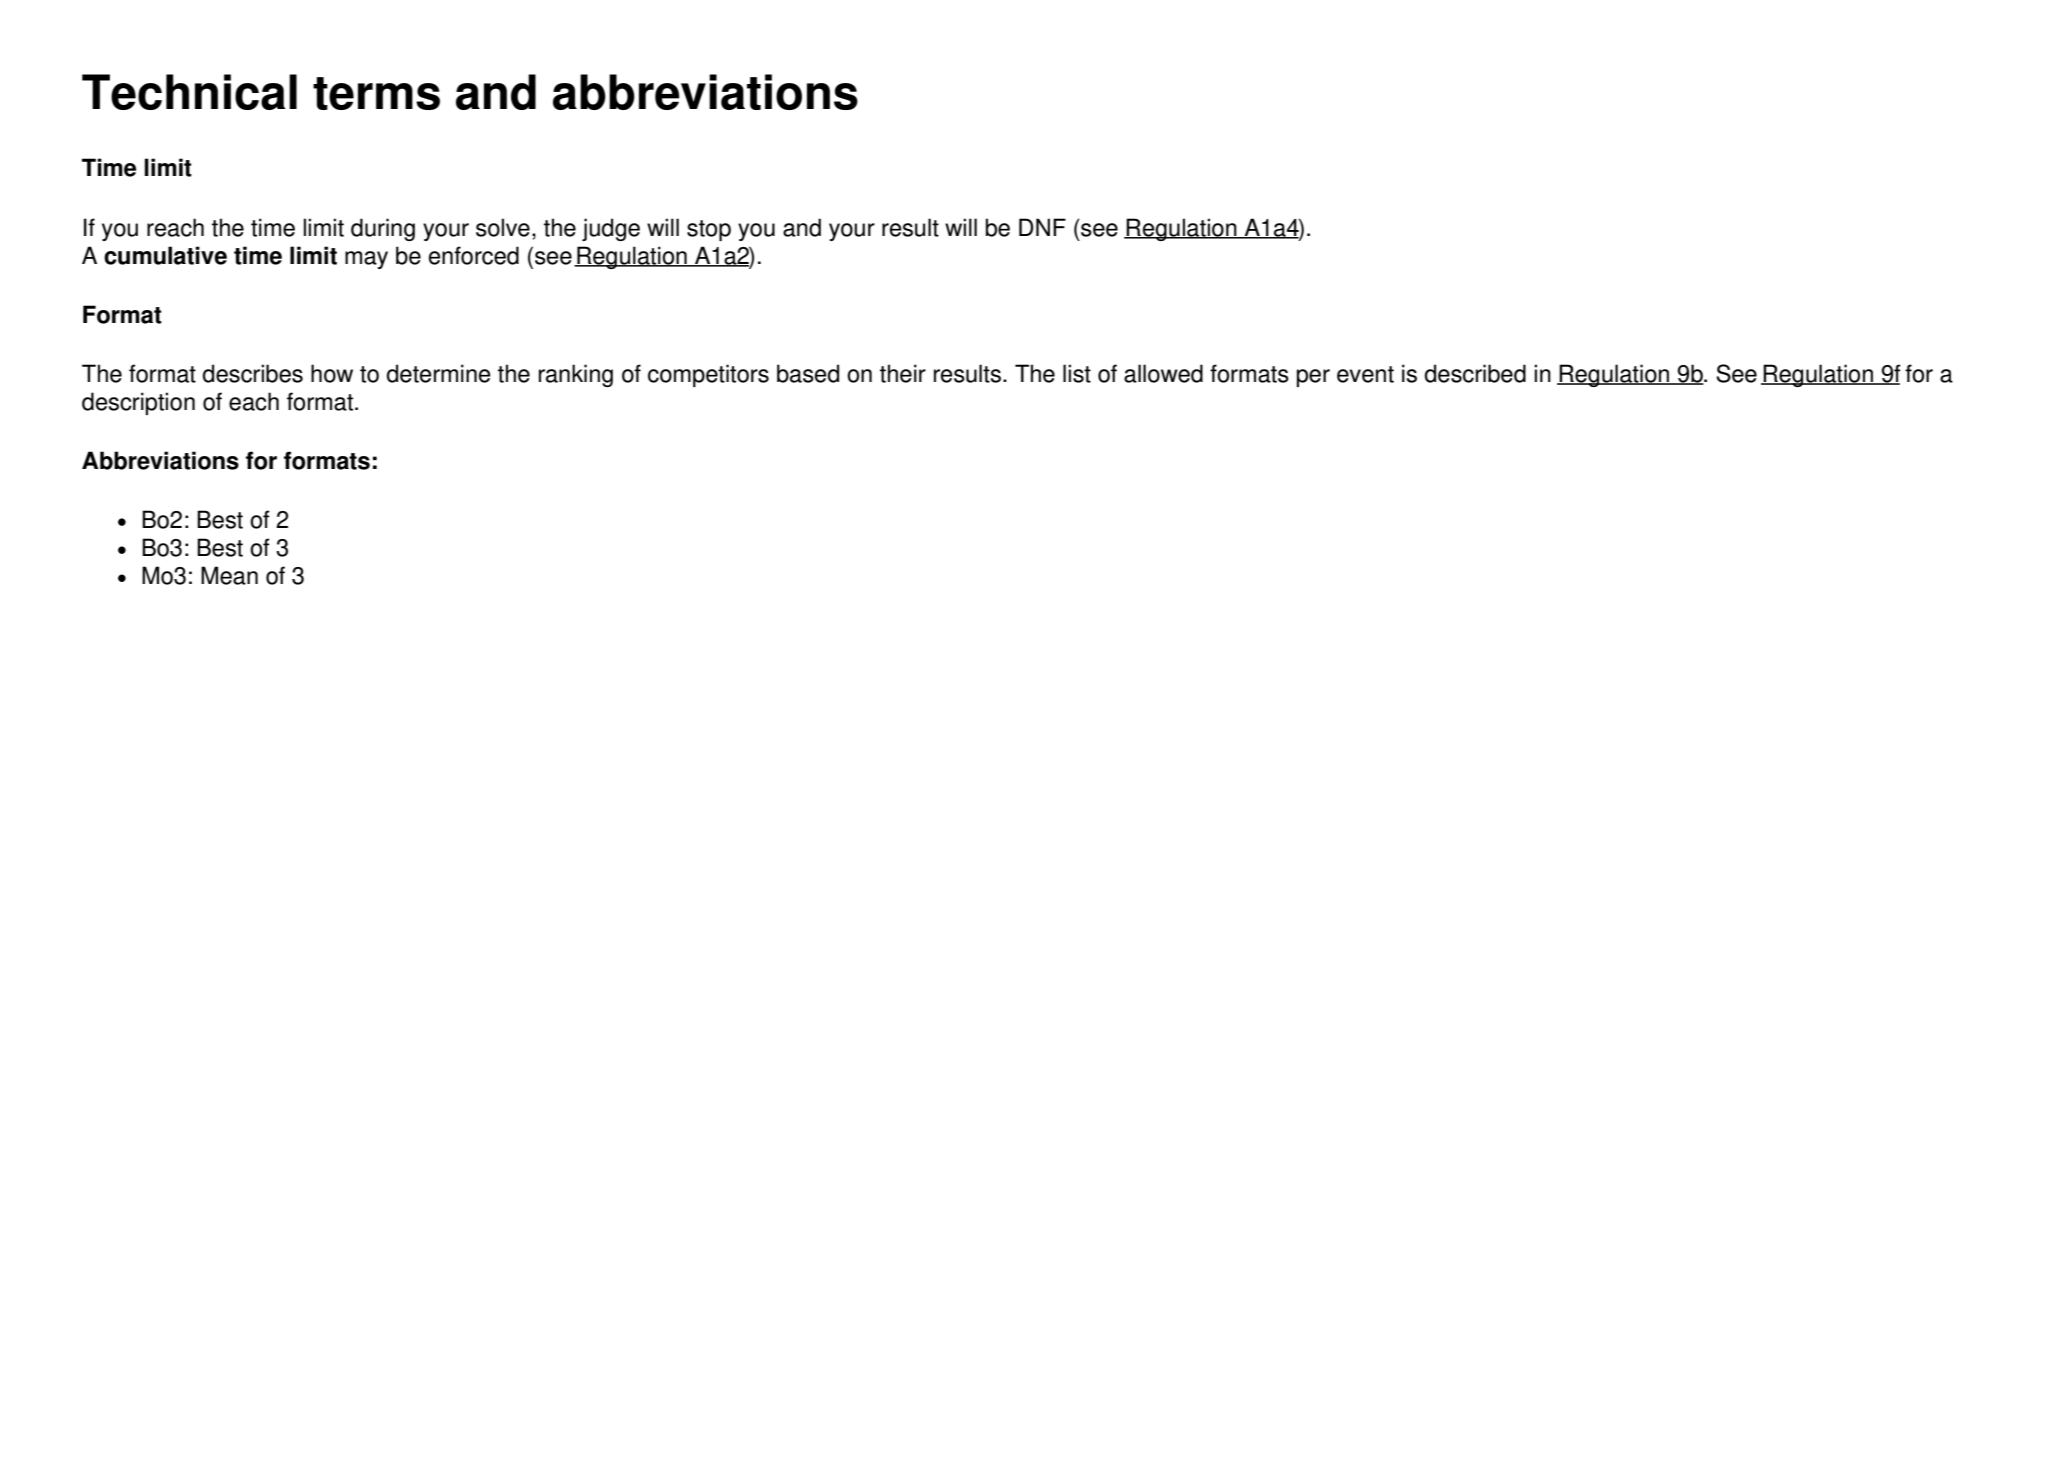 The width and height of the screenshot is (2072, 1464). Describe the element at coordinates (376, 93) in the screenshot. I see `terms` at that location.
